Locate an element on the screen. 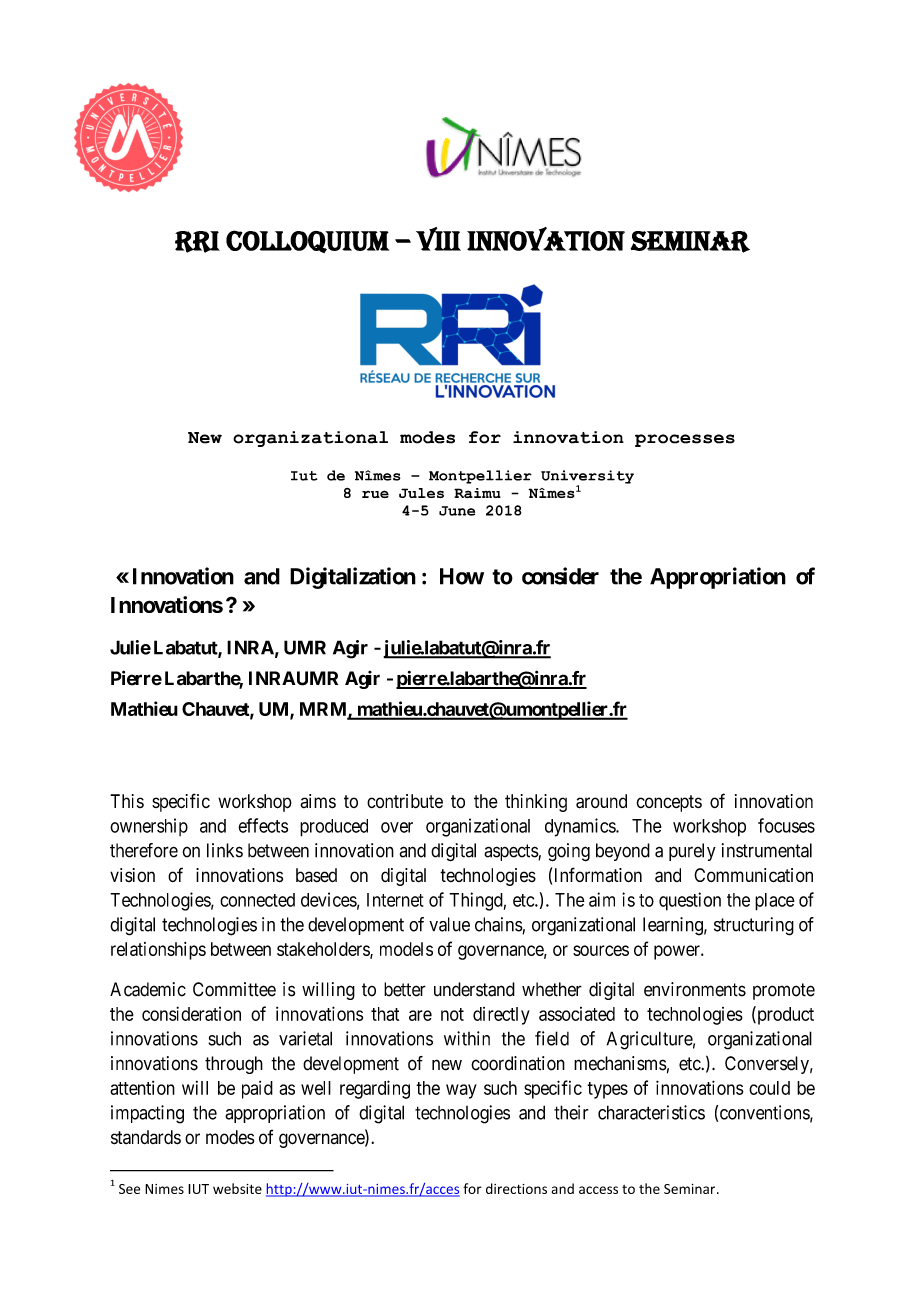  VIII is located at coordinates (438, 239).
